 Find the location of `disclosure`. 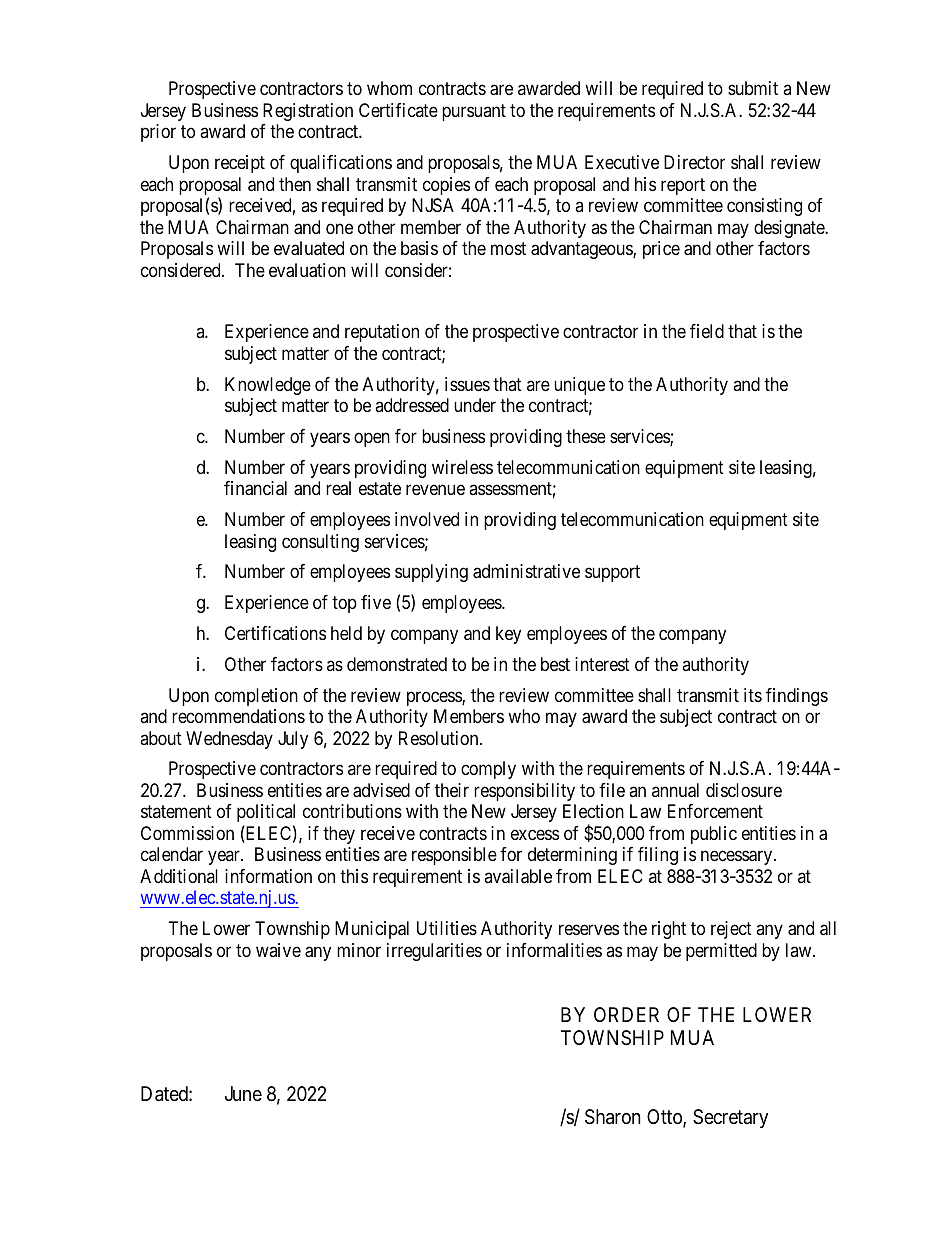

disclosure is located at coordinates (744, 790).
